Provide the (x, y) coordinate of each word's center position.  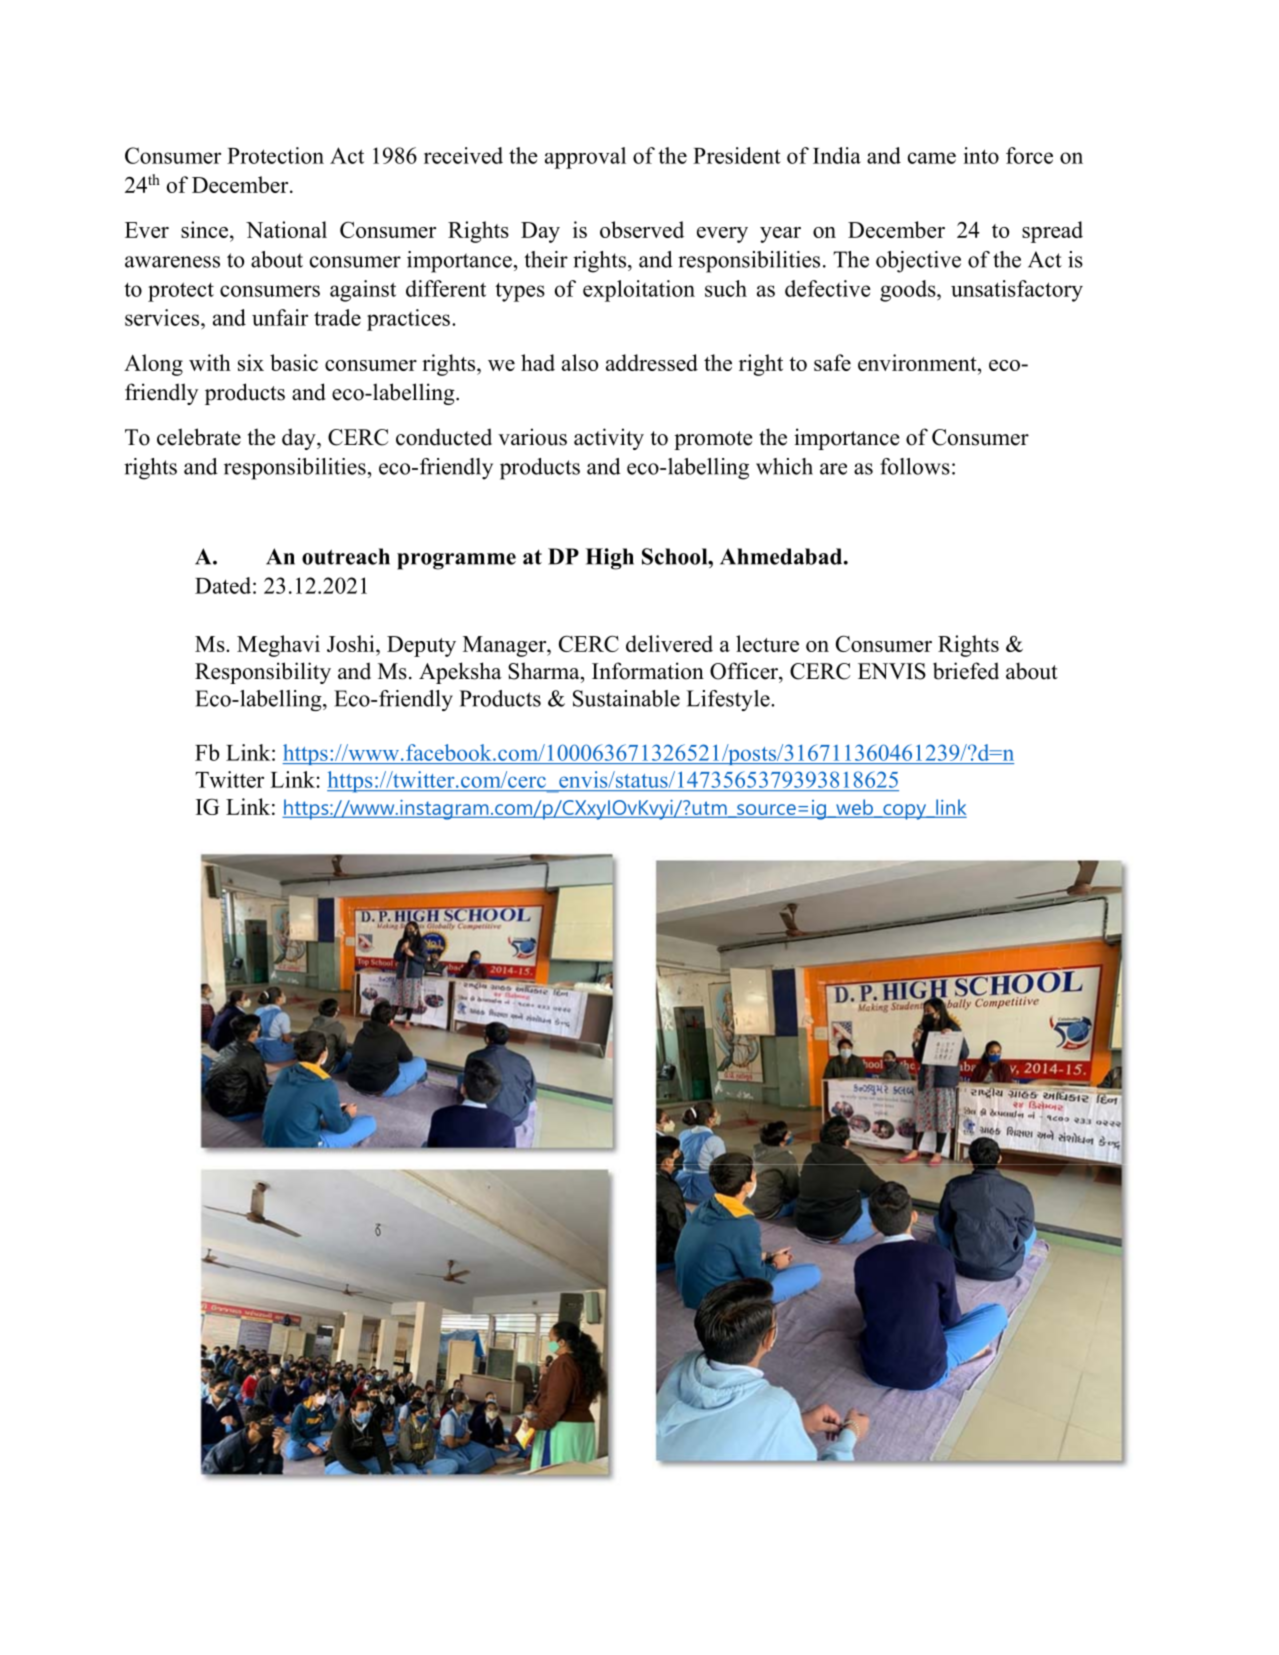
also (580, 362)
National (286, 229)
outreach (346, 556)
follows (915, 466)
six (251, 362)
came (932, 158)
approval (585, 158)
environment (918, 362)
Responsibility (263, 673)
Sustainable (626, 698)
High (610, 559)
